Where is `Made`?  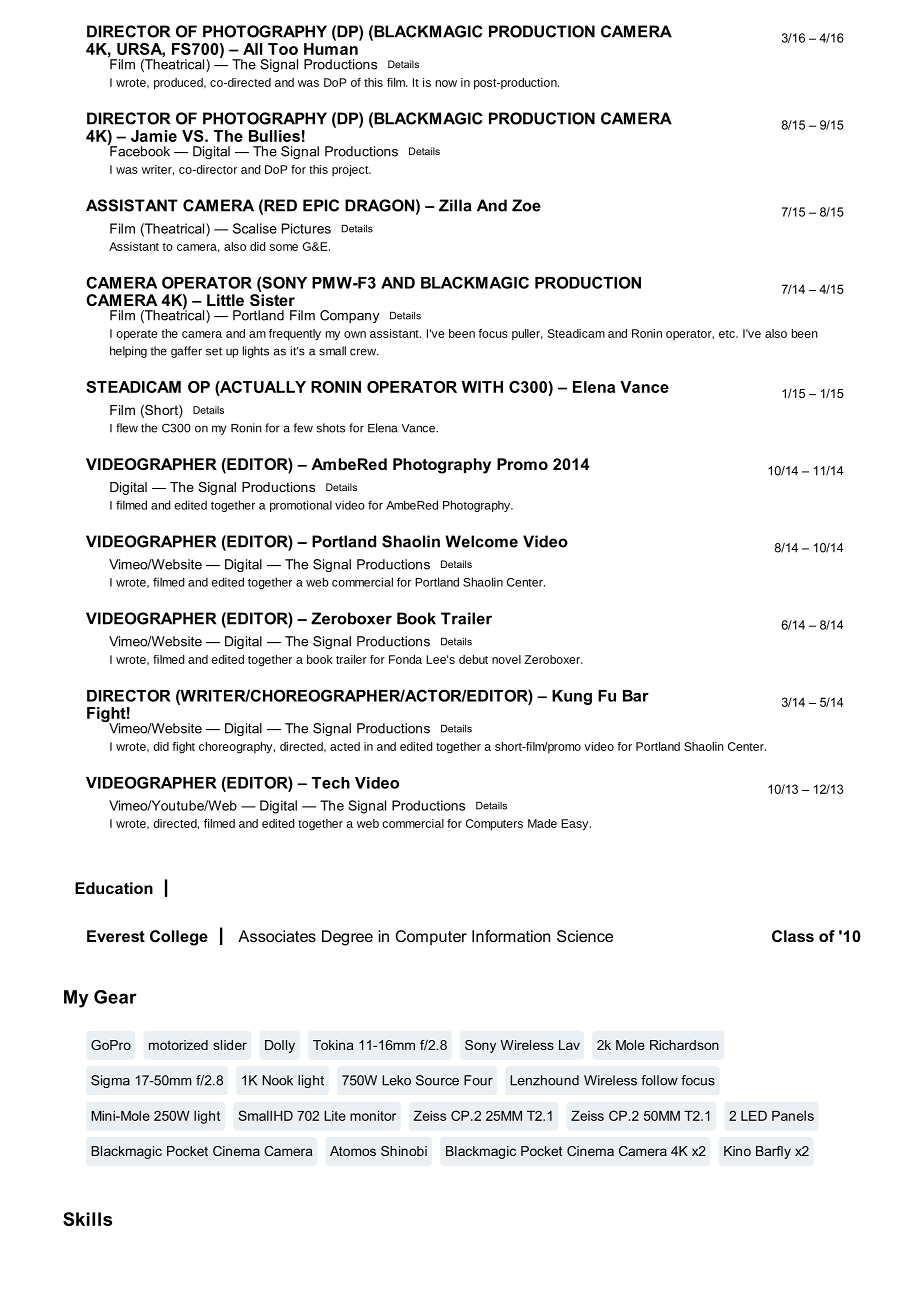
Made is located at coordinates (542, 823).
